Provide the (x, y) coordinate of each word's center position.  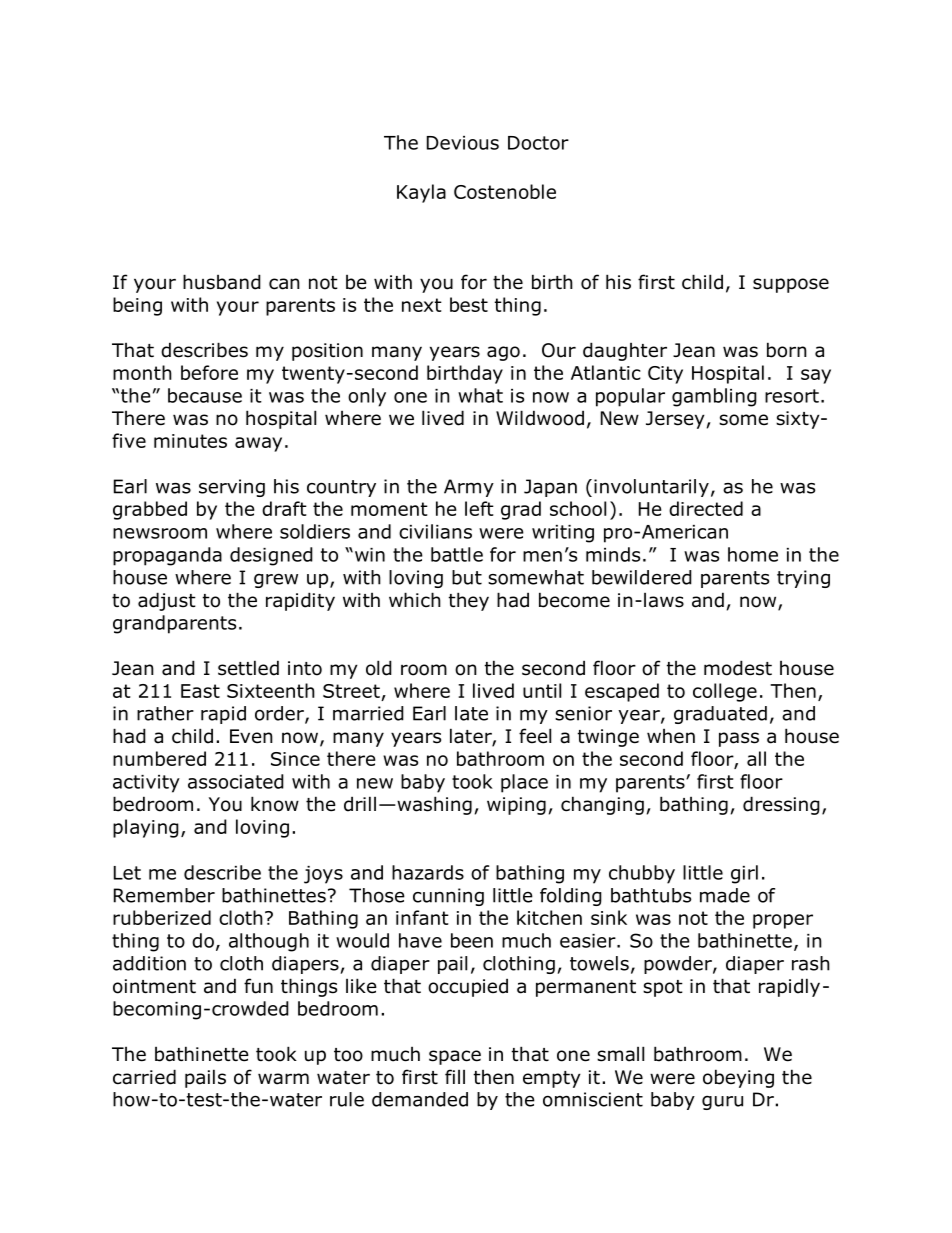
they (469, 601)
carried (144, 1077)
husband (222, 282)
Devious (463, 143)
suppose (791, 285)
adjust (167, 601)
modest (738, 668)
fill (455, 1076)
